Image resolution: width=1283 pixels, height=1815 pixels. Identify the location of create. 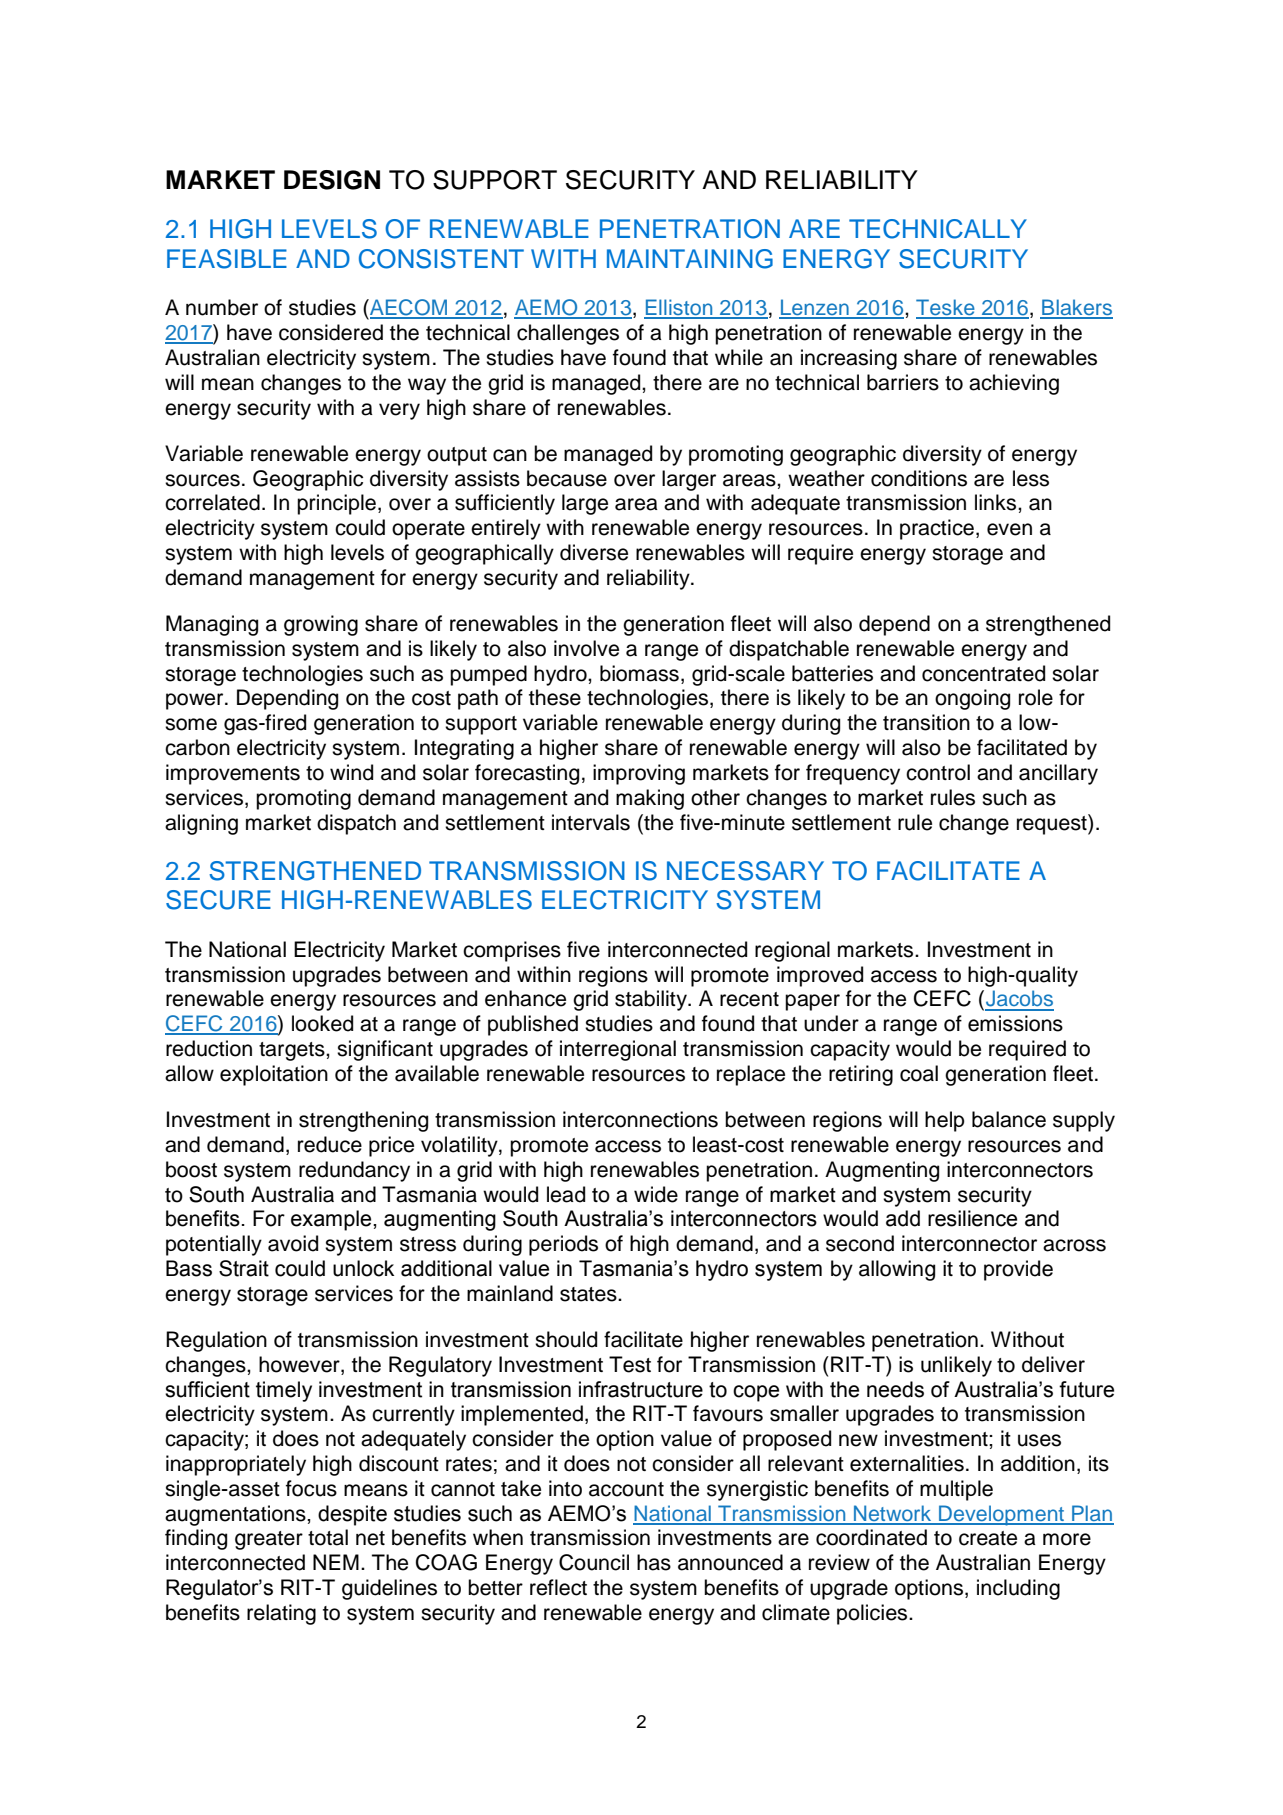
(988, 1538).
